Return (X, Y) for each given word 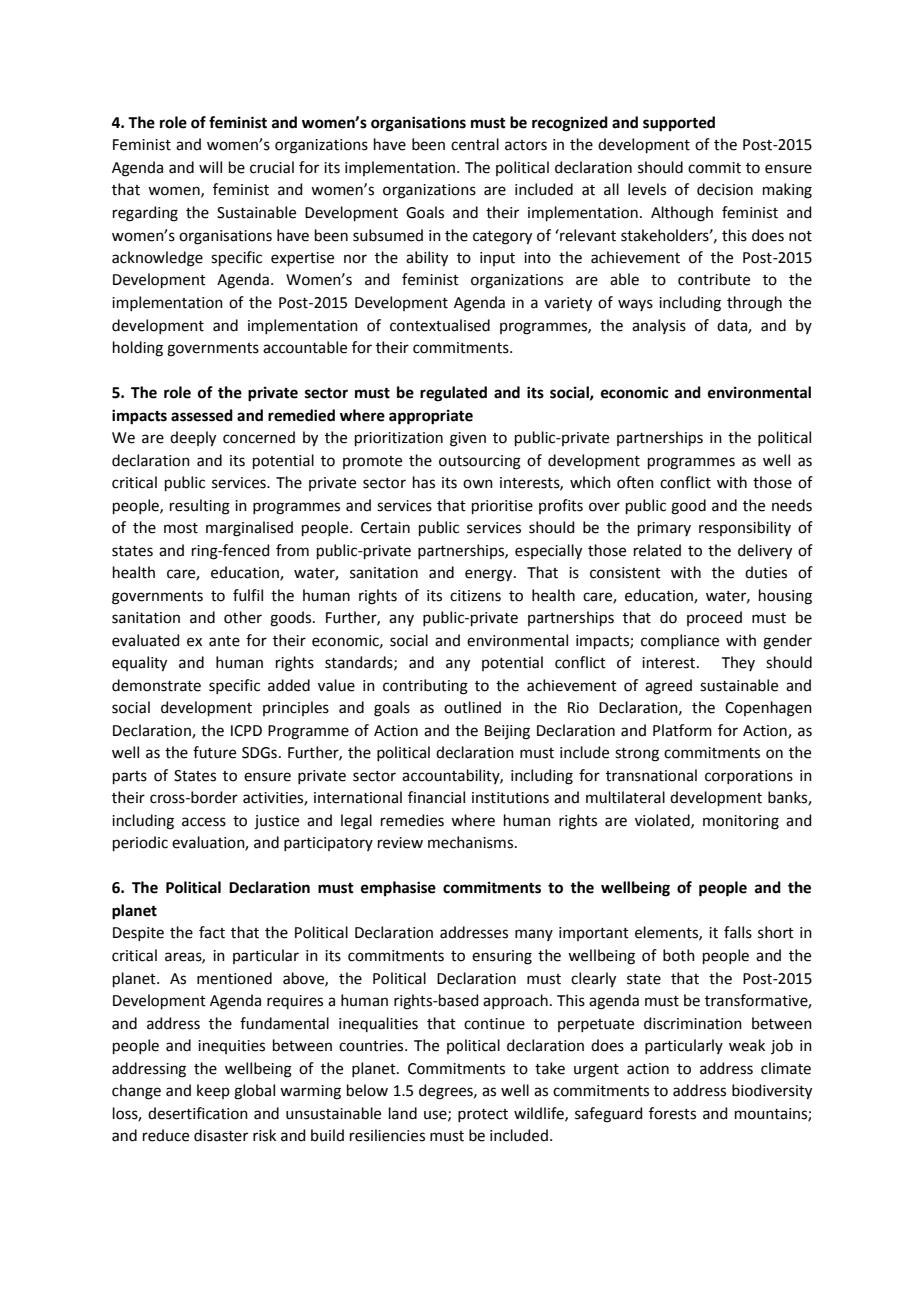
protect (483, 1115)
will (210, 167)
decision (725, 189)
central (475, 144)
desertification (198, 1113)
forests (672, 1113)
